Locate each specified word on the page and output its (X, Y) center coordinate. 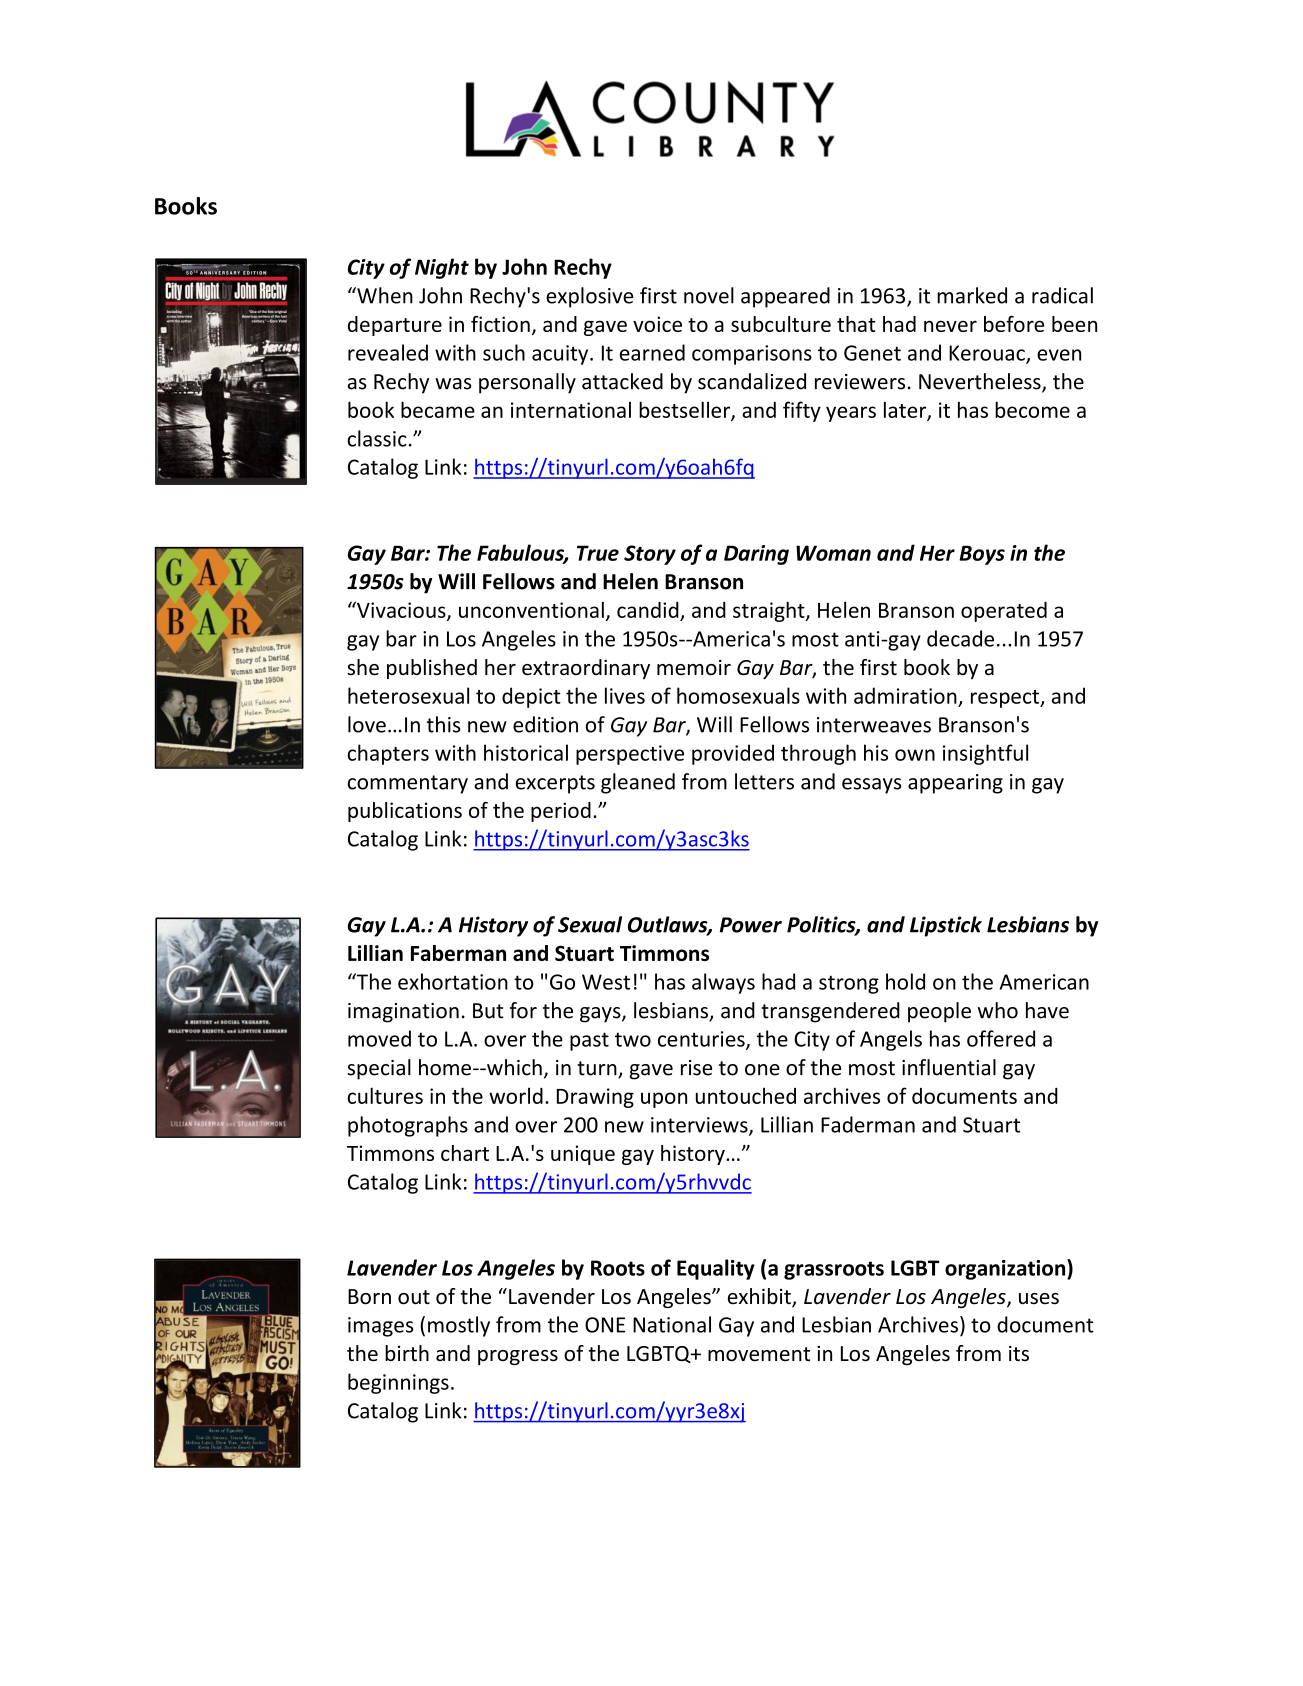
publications (405, 812)
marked (972, 295)
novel (709, 295)
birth (407, 1353)
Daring (756, 555)
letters (764, 781)
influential (949, 1067)
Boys (982, 555)
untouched (746, 1096)
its (1019, 1353)
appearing (955, 784)
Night (442, 268)
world (516, 1096)
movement (759, 1354)
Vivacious (401, 610)
